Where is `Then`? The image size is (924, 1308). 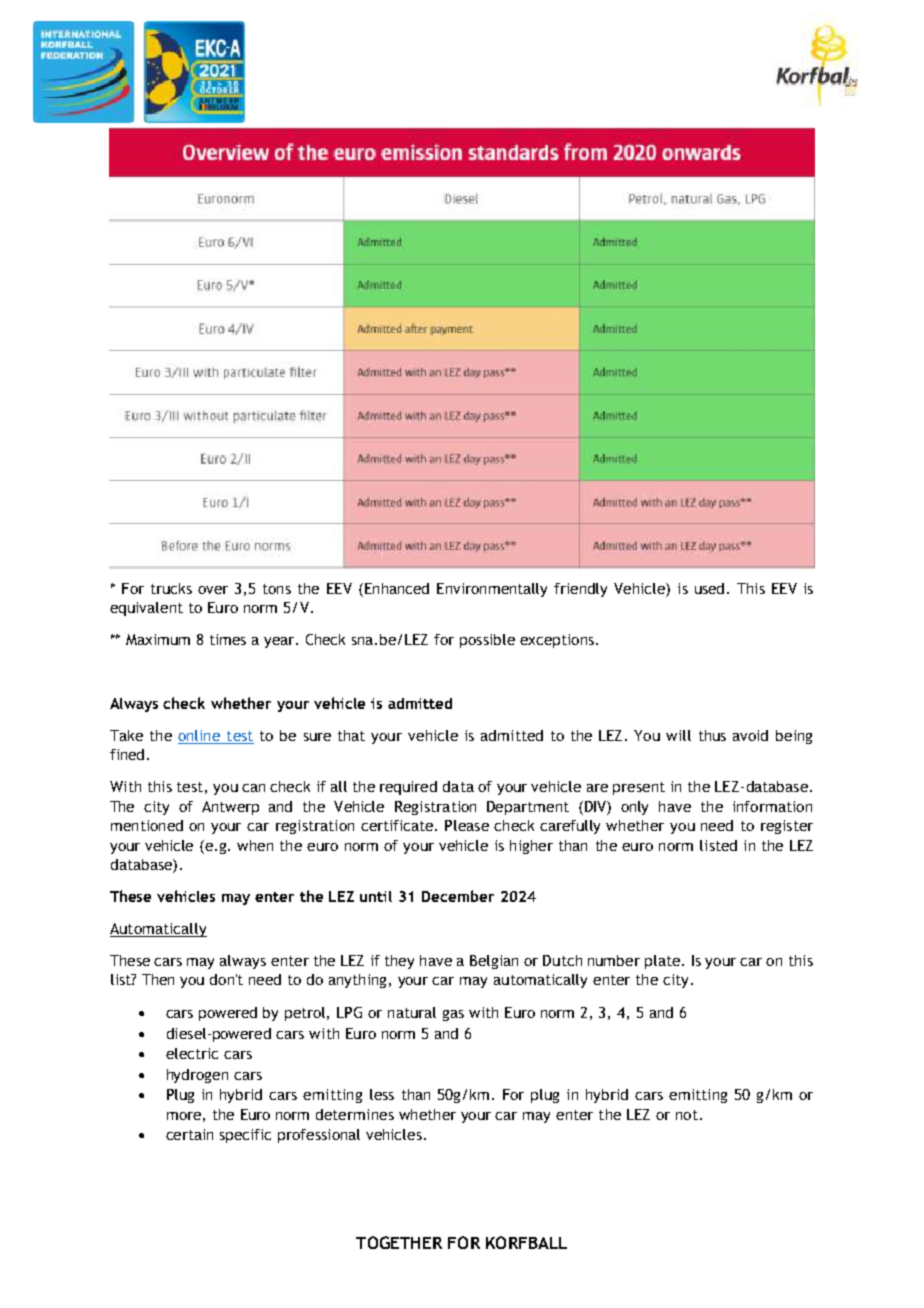 Then is located at coordinates (158, 979).
